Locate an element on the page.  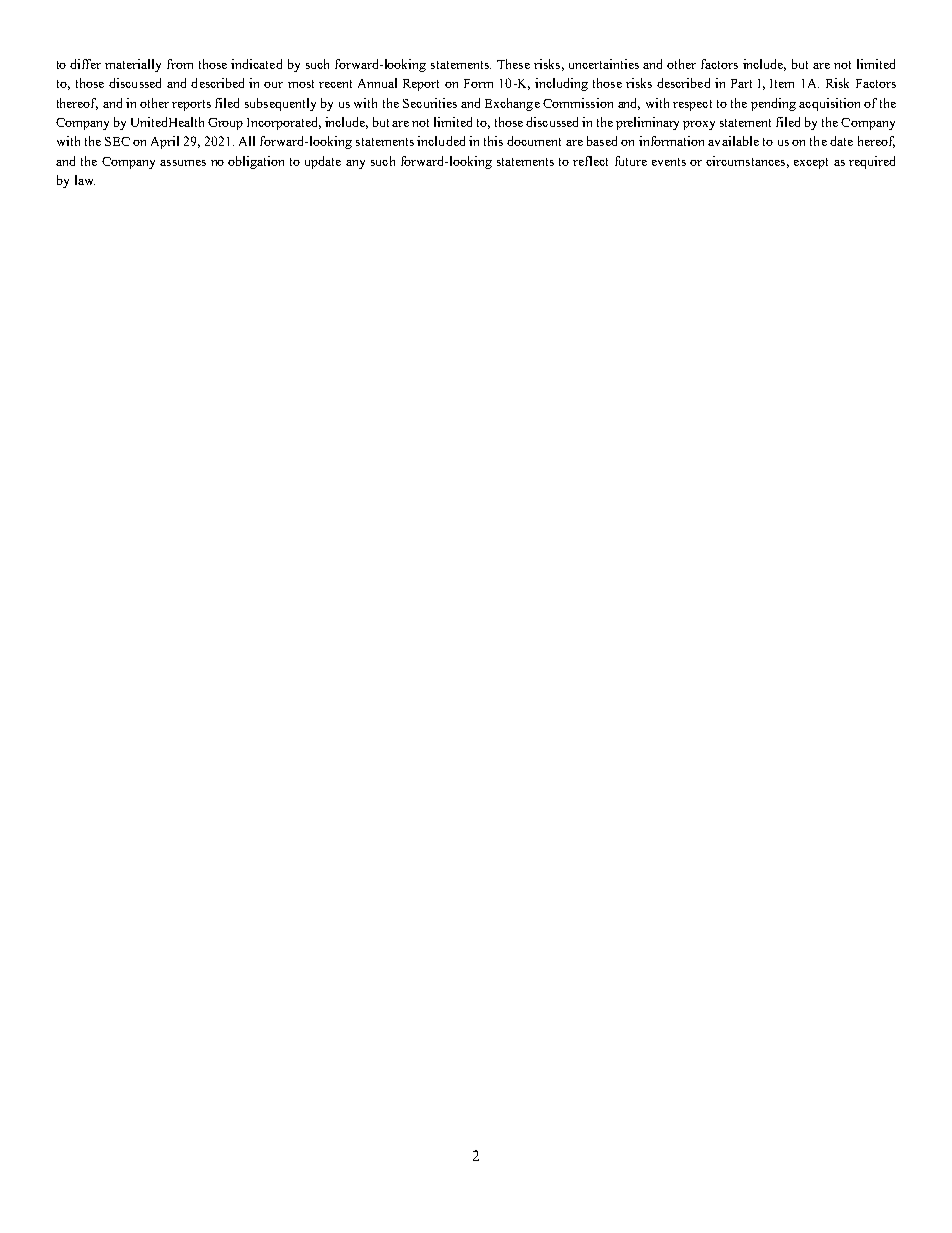
including is located at coordinates (561, 84).
